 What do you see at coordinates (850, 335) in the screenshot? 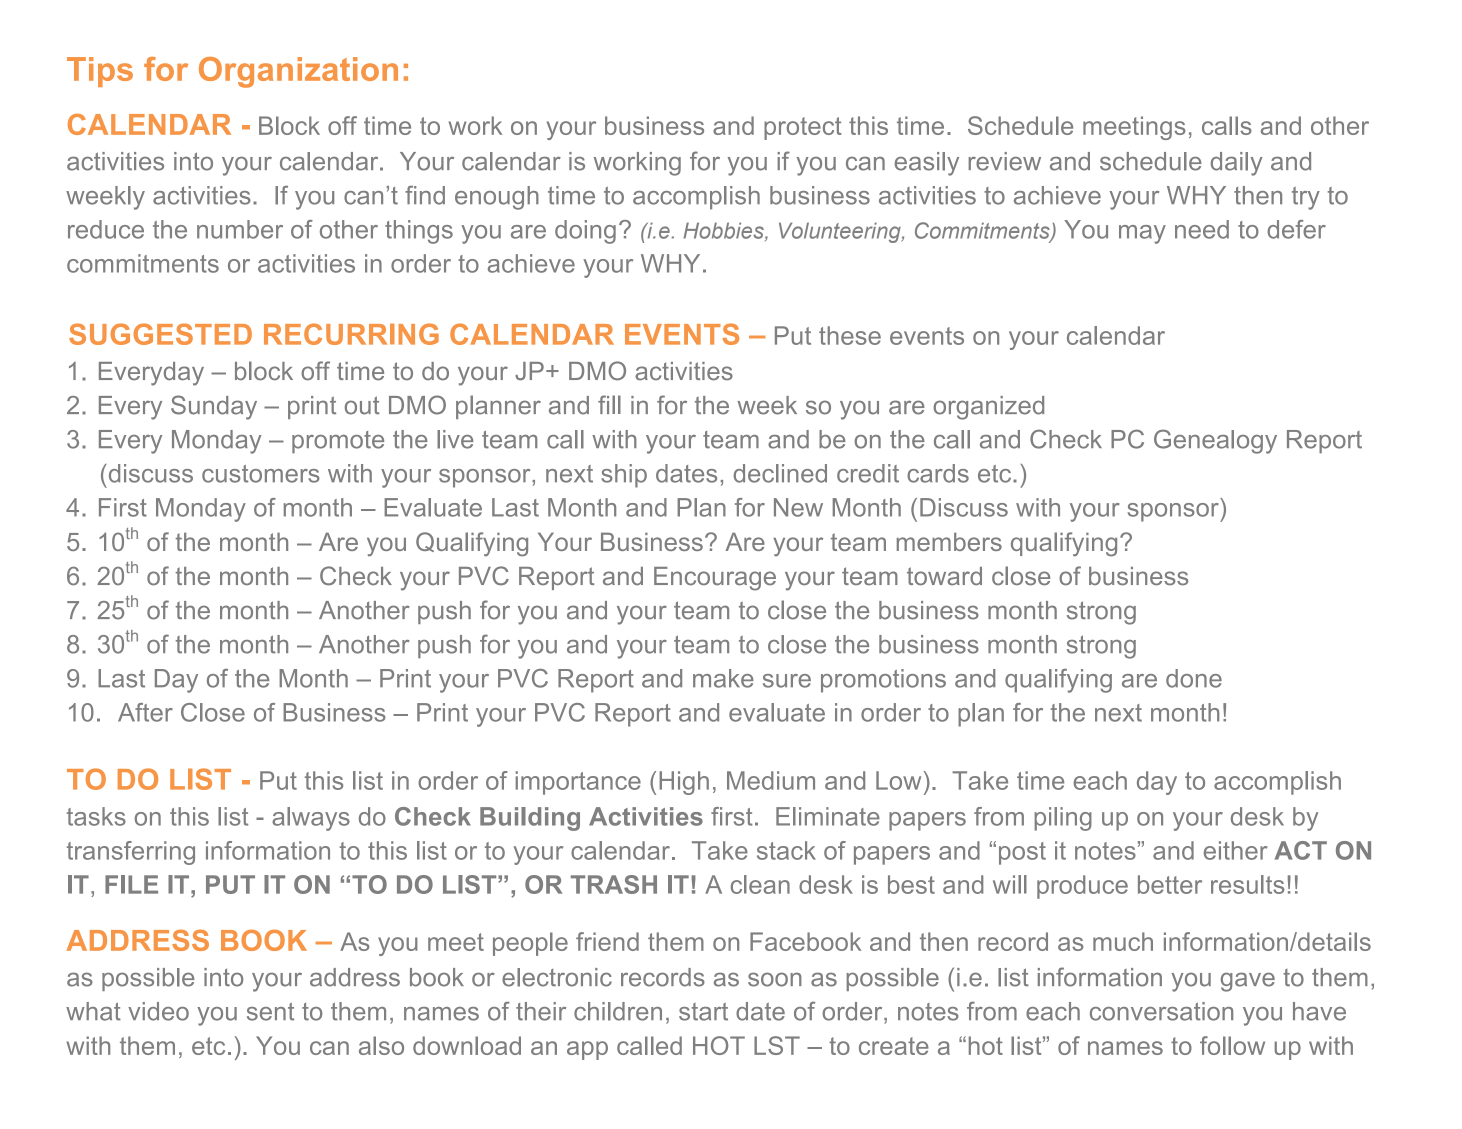
I see `these` at bounding box center [850, 335].
